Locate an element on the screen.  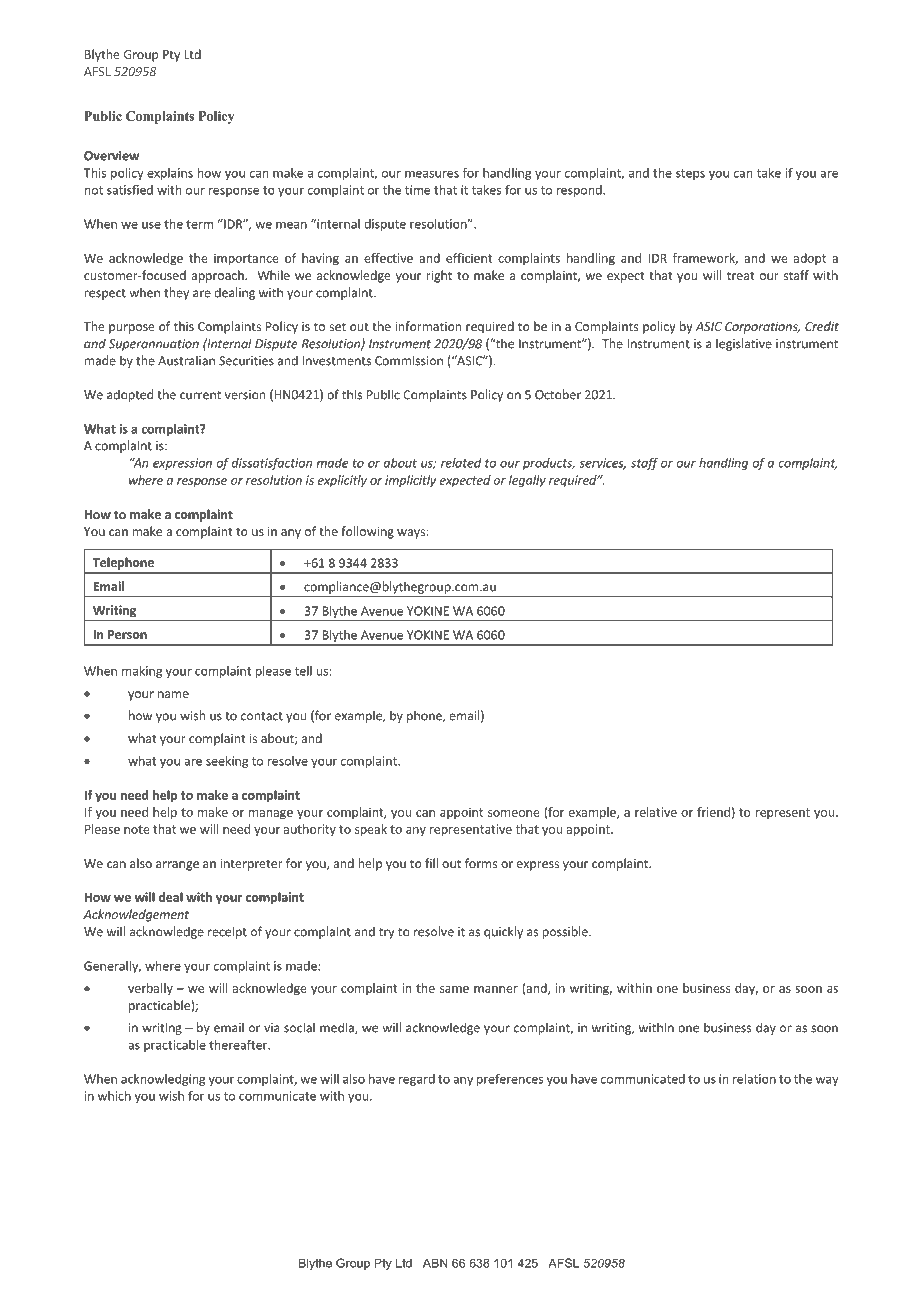
measures is located at coordinates (432, 174).
